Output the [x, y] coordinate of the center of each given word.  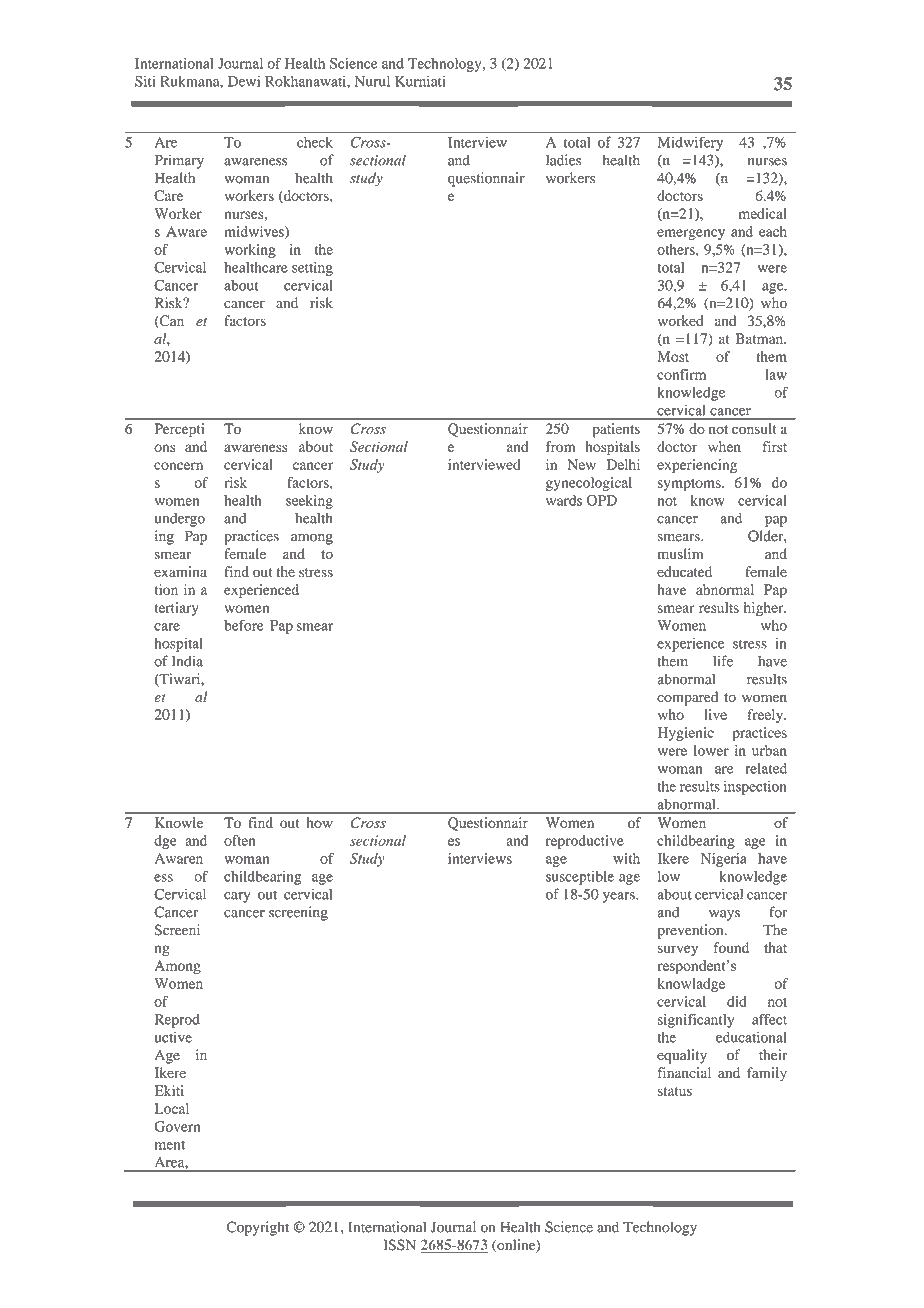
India [187, 661]
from [560, 446]
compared [687, 698]
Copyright [257, 1228]
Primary [179, 161]
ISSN [400, 1245]
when [724, 446]
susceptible [580, 878]
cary [237, 897]
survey [678, 950]
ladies [563, 160]
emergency [691, 234]
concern [178, 466]
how [319, 822]
